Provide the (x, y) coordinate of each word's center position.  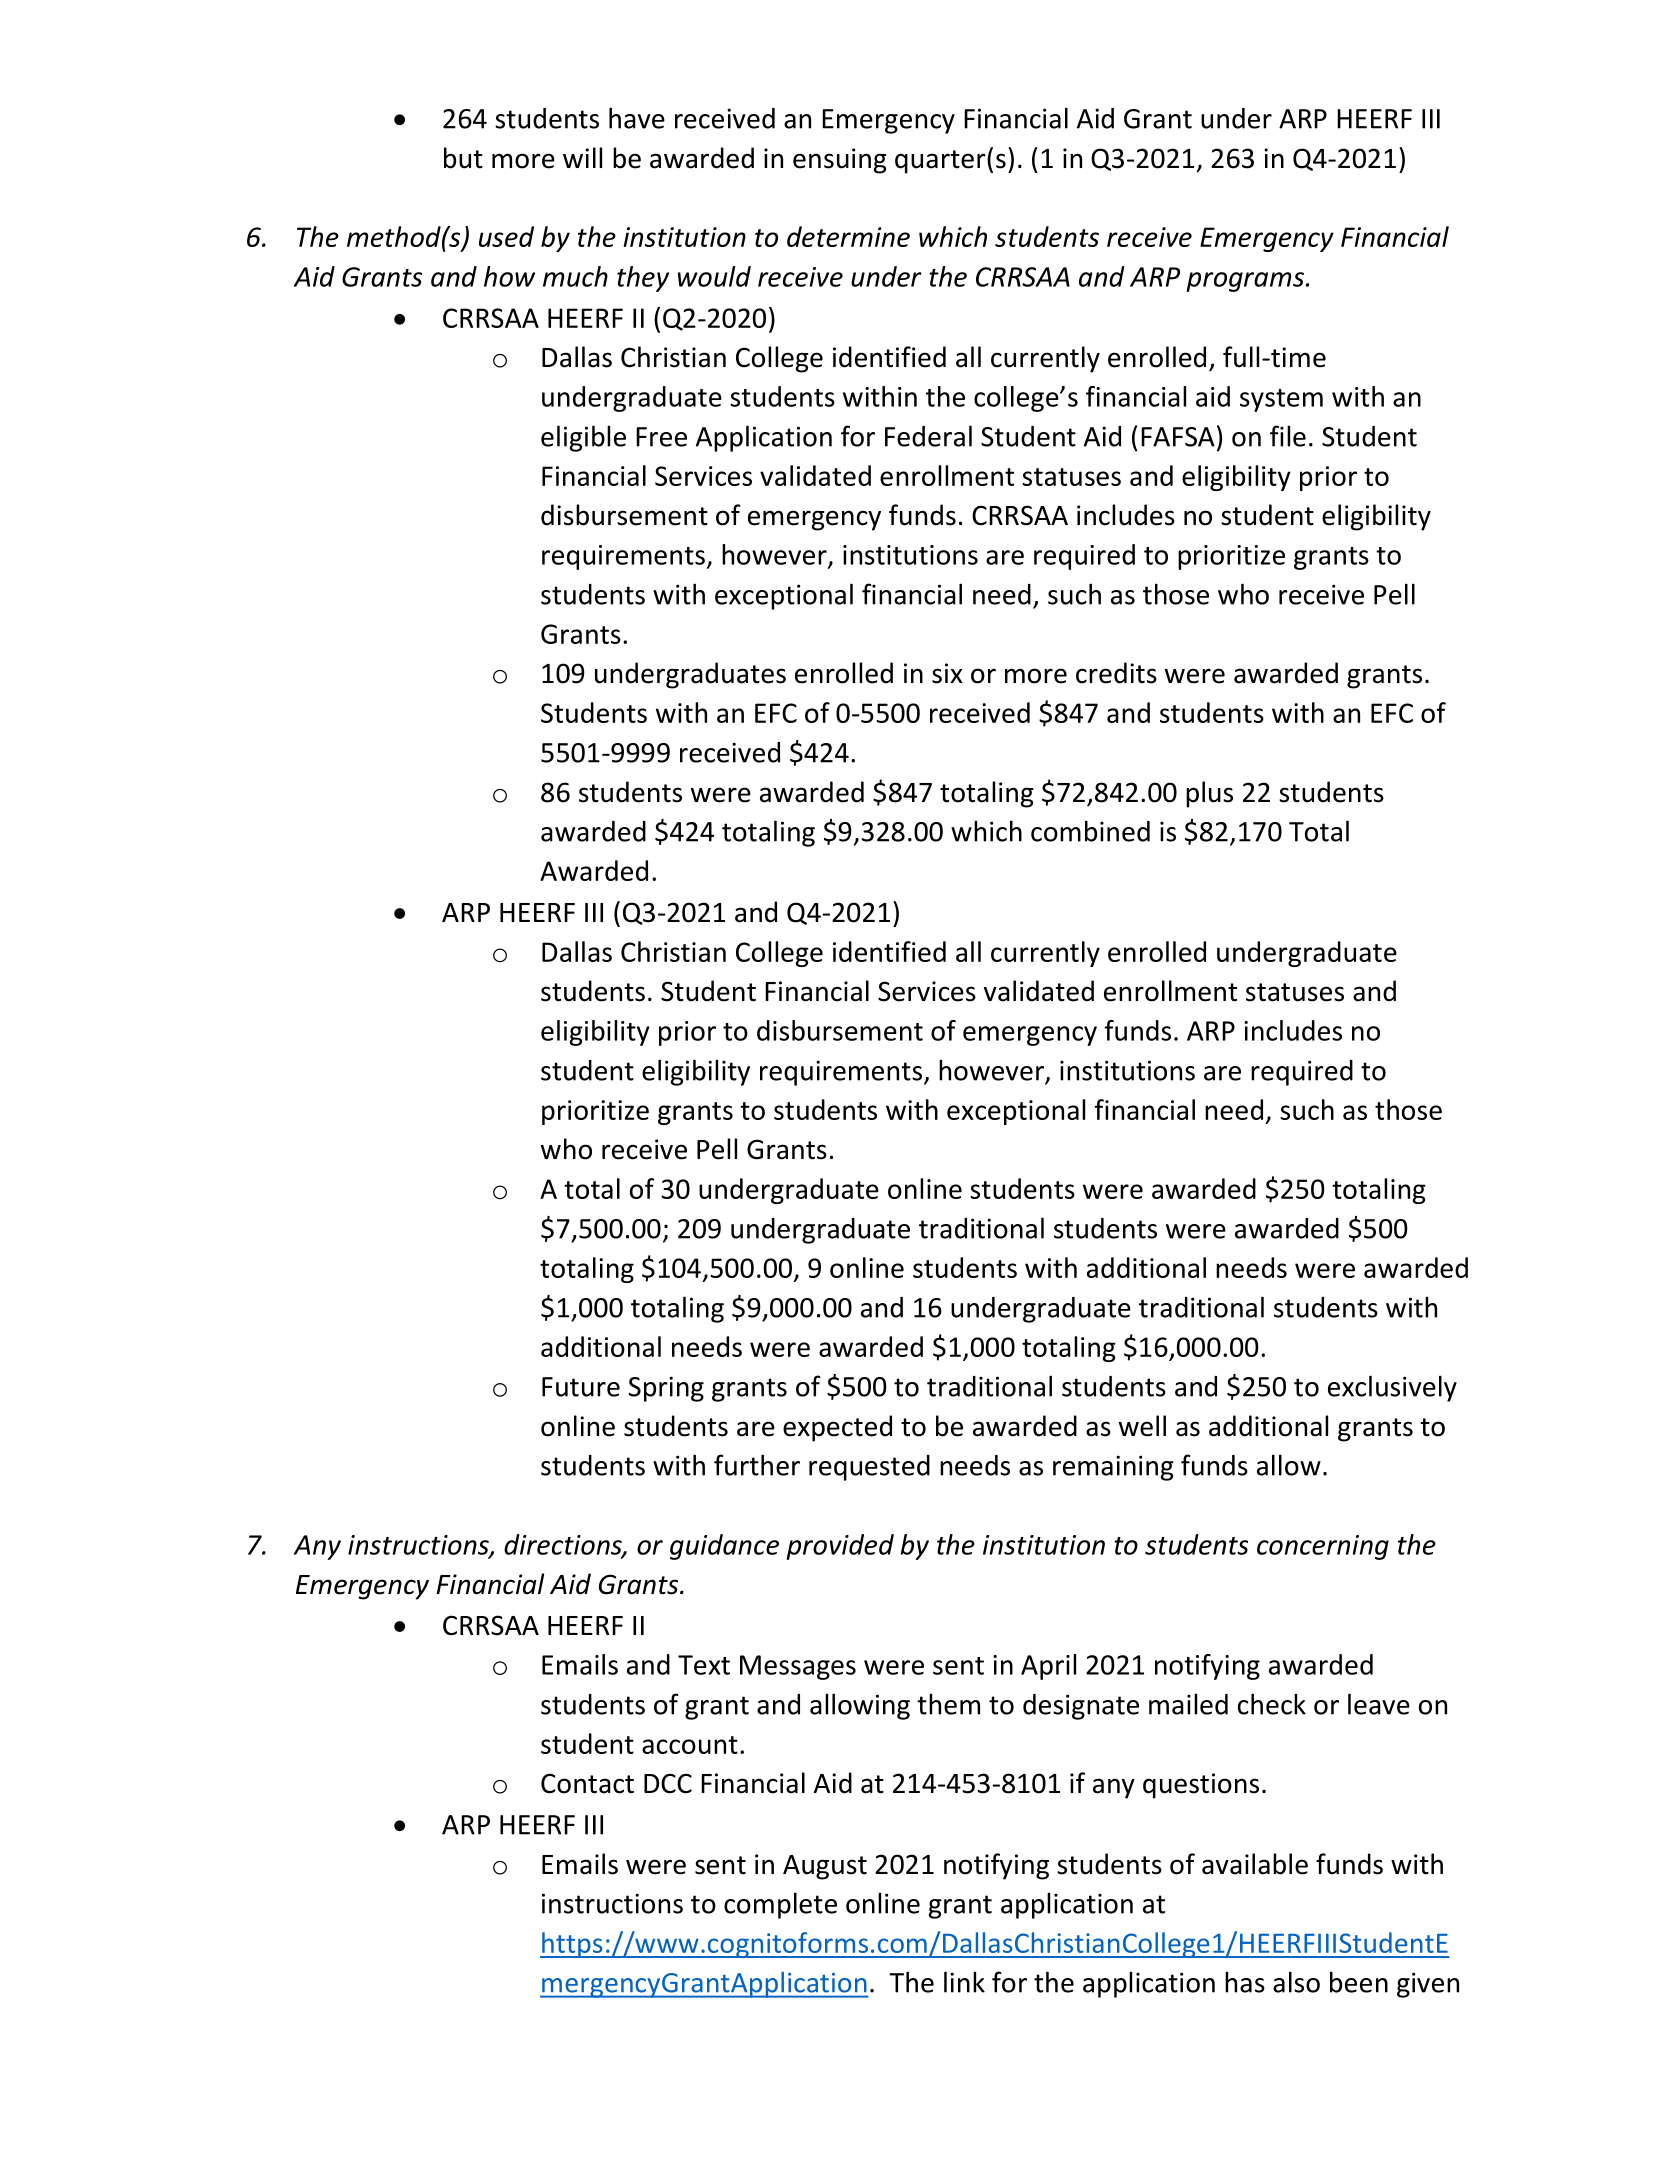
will (582, 157)
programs (1245, 282)
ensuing (840, 161)
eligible (583, 438)
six (947, 673)
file (1288, 436)
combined (1090, 831)
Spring (666, 1389)
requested (869, 1468)
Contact (587, 1783)
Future (581, 1387)
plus (1209, 794)
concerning (1323, 1547)
